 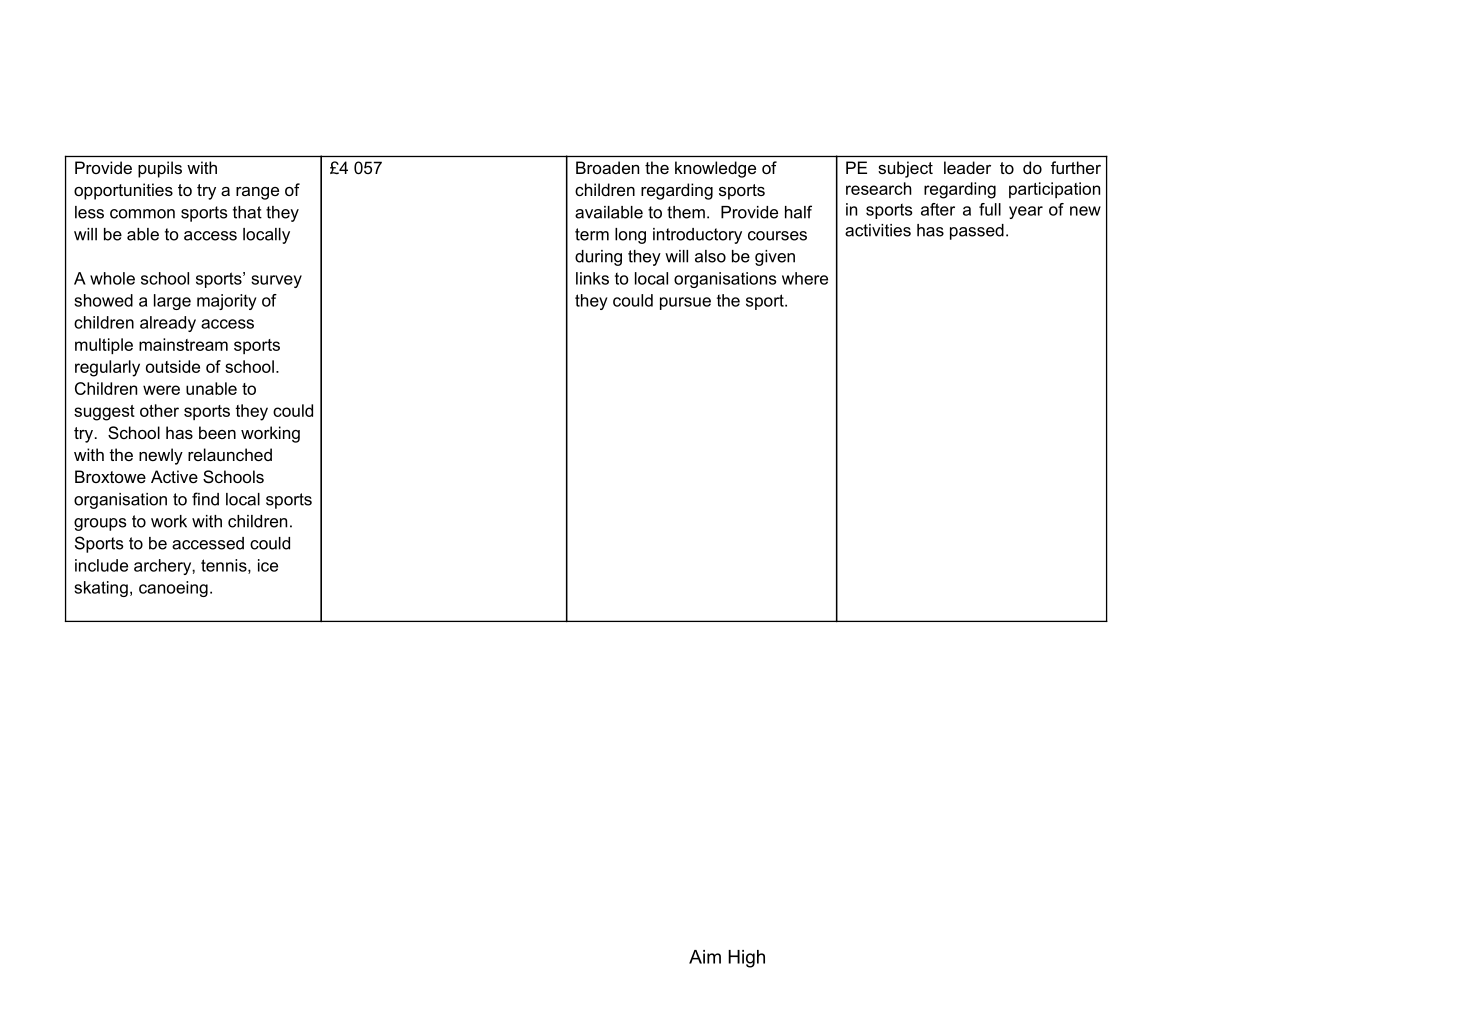 What do you see at coordinates (205, 499) in the image?
I see `find` at bounding box center [205, 499].
